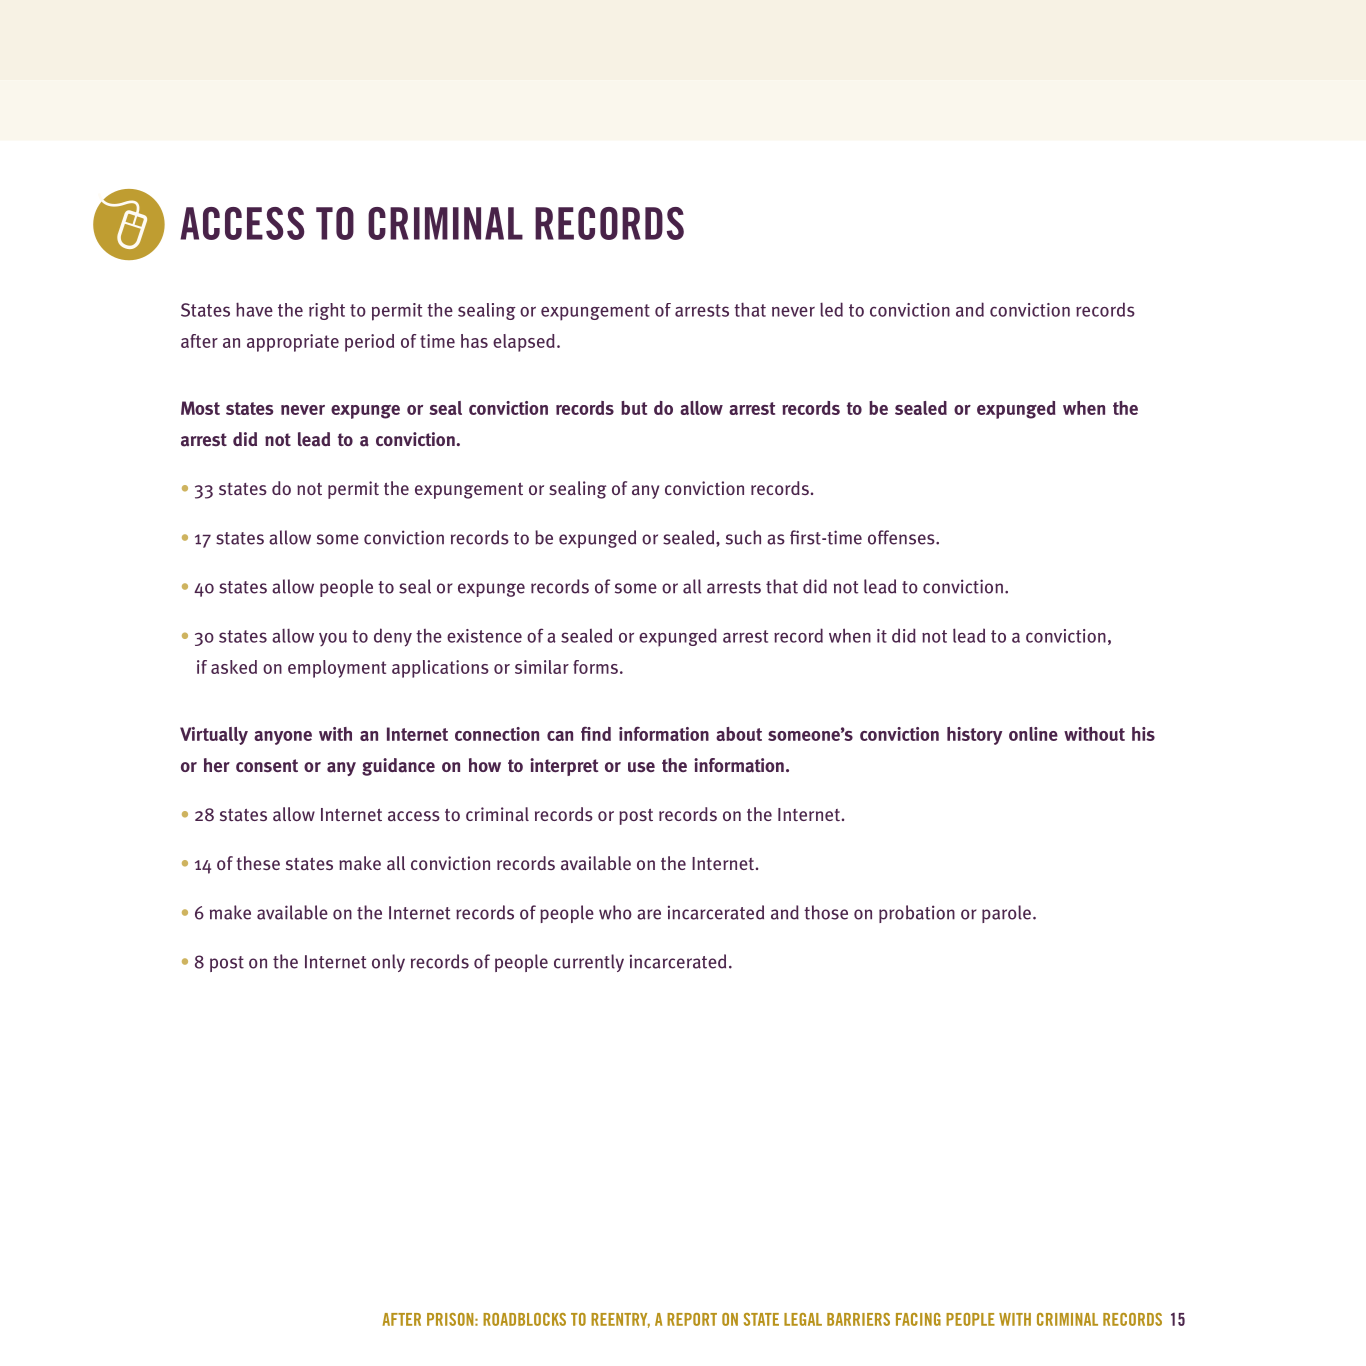  Describe the element at coordinates (267, 766) in the page. I see `consent` at that location.
